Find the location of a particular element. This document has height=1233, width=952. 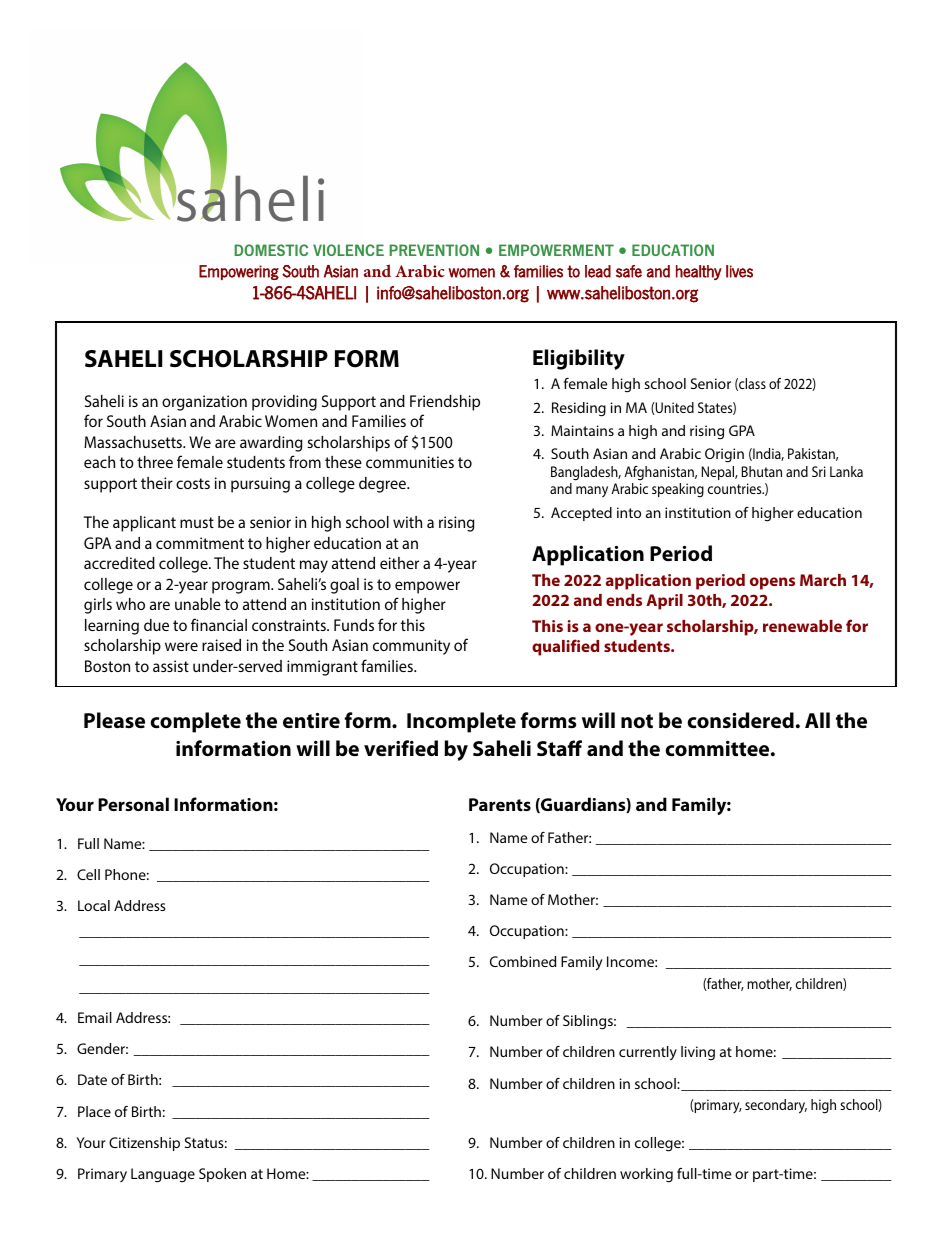

PREVENTION is located at coordinates (434, 250).
